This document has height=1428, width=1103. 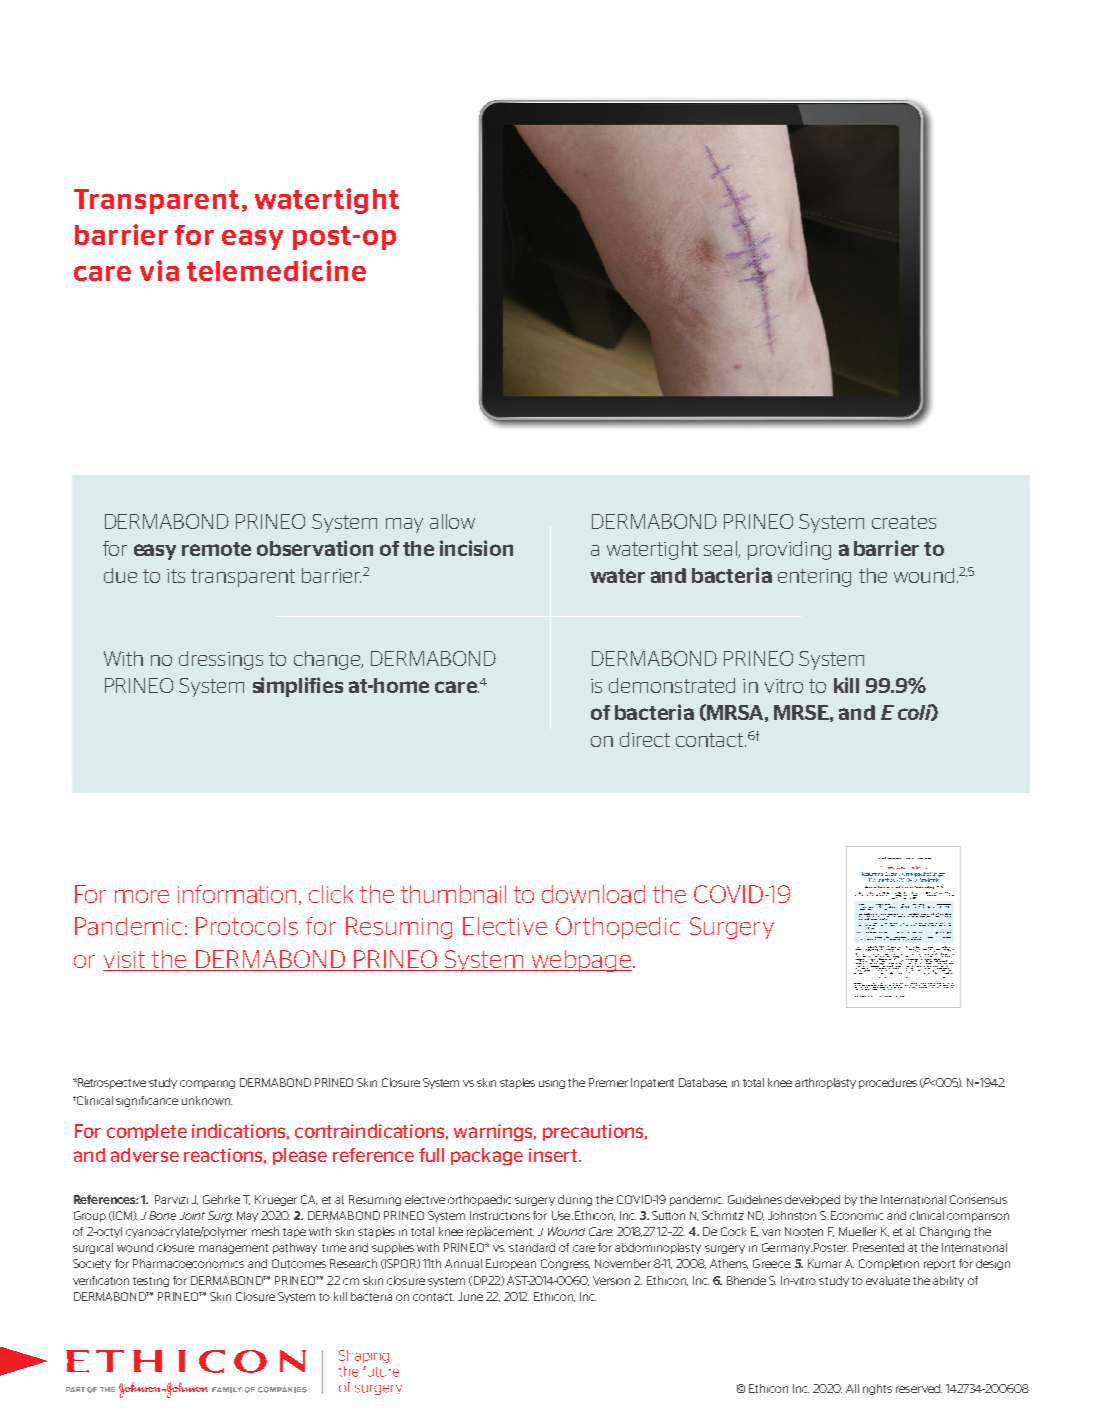 What do you see at coordinates (904, 522) in the document?
I see `creates` at bounding box center [904, 522].
